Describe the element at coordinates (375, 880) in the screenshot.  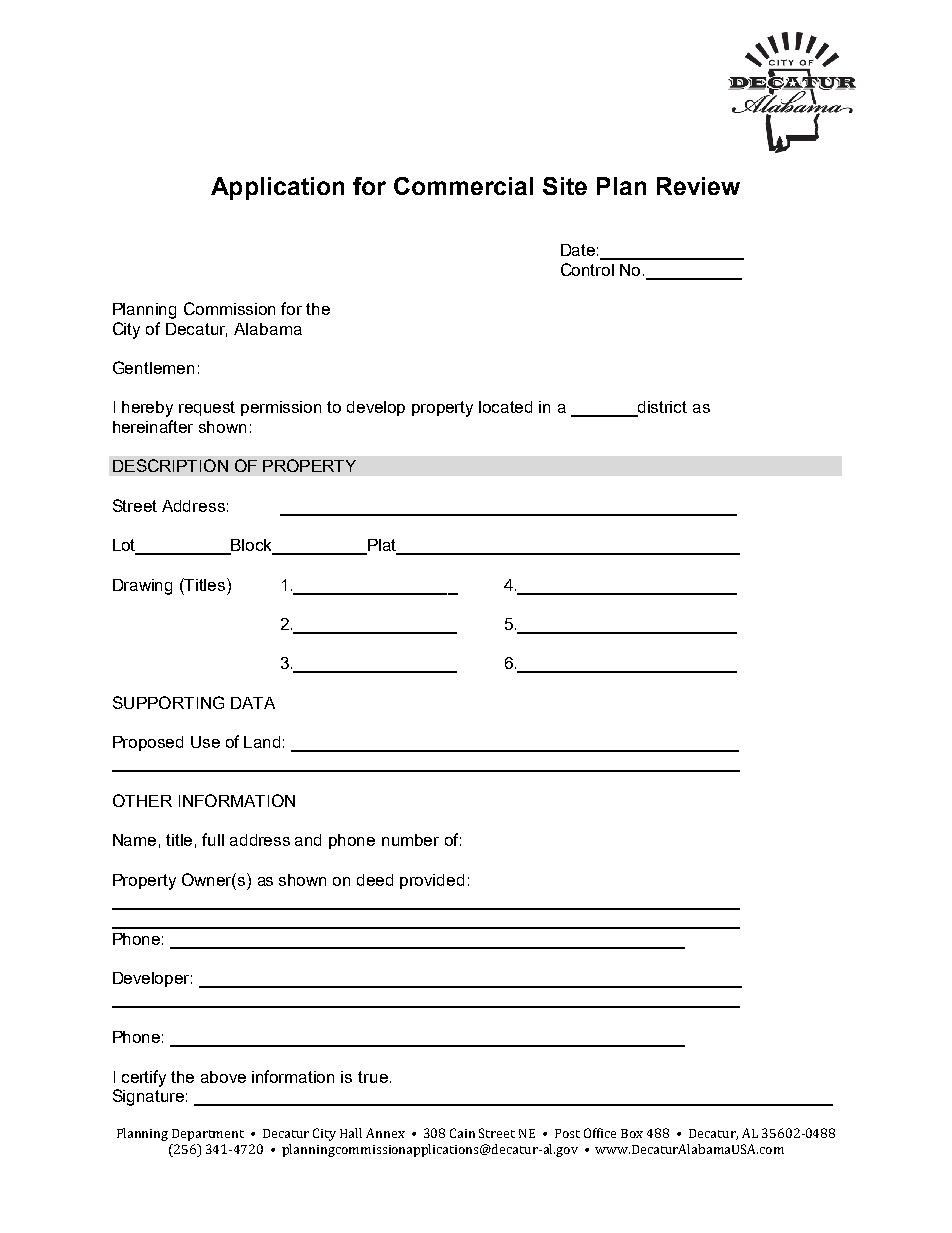
I see `deed` at that location.
